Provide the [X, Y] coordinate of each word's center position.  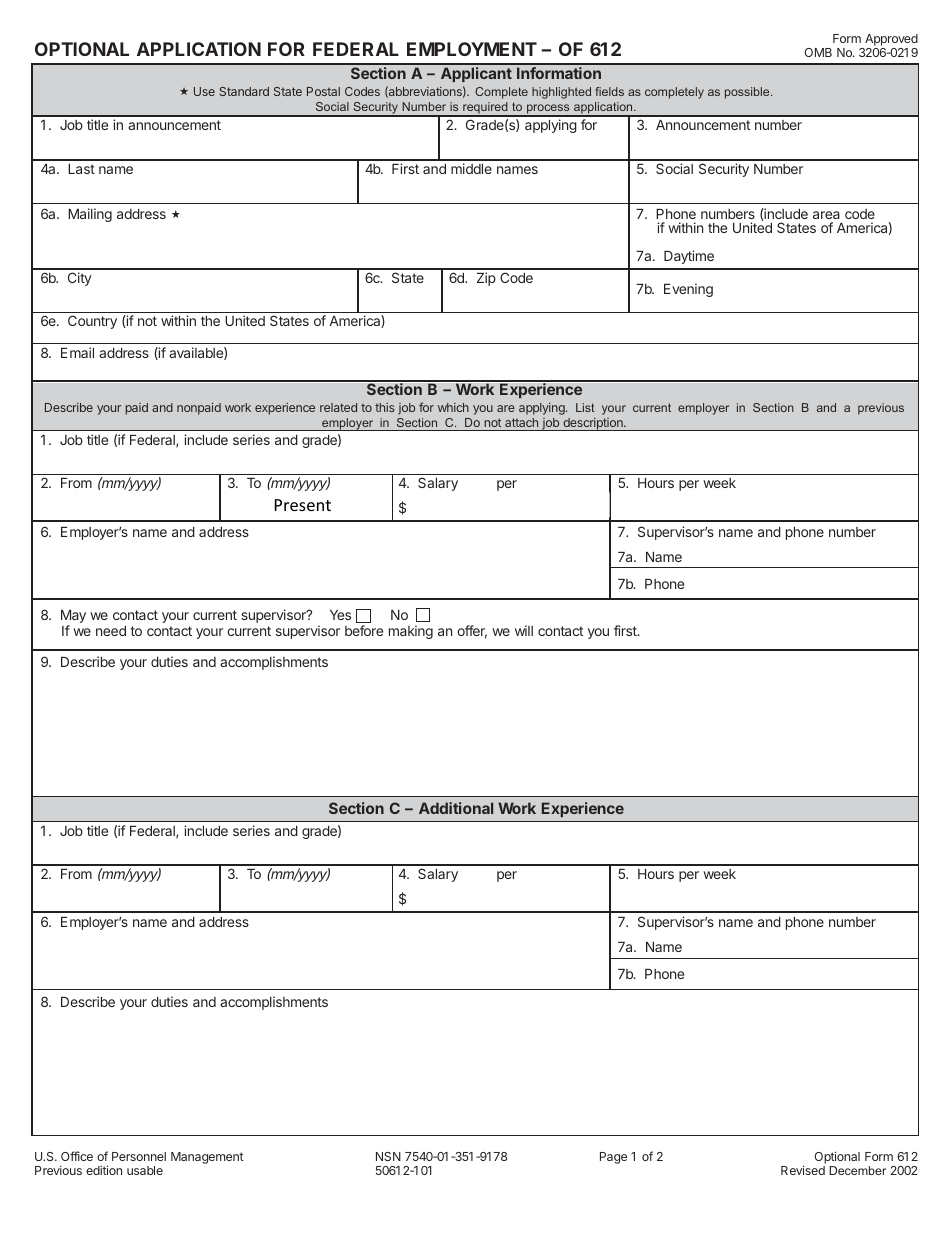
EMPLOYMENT [472, 49]
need [111, 631]
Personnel [139, 1156]
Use [204, 91]
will [524, 630]
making [411, 632]
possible [748, 93]
